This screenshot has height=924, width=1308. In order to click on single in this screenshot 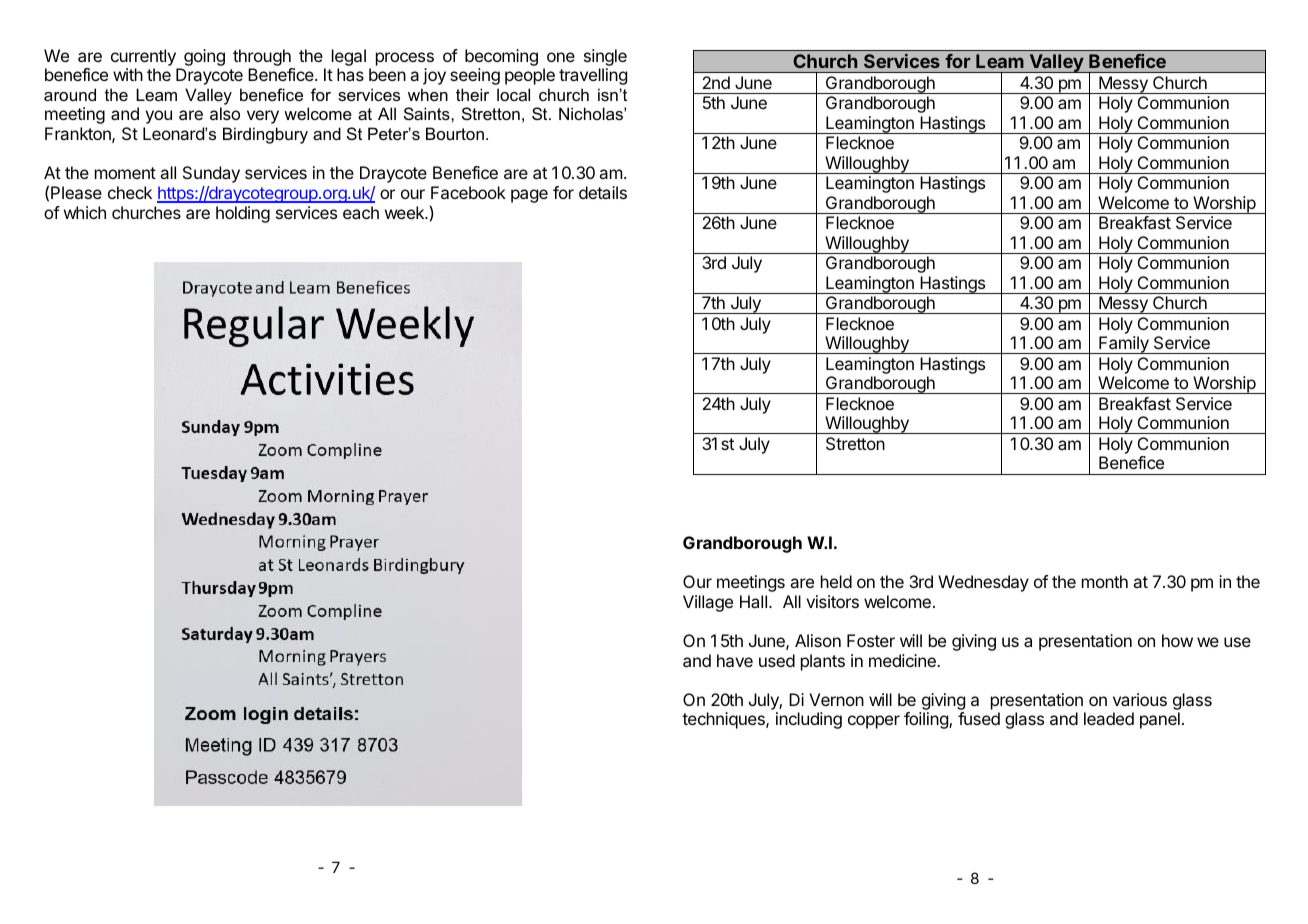, I will do `click(605, 57)`.
